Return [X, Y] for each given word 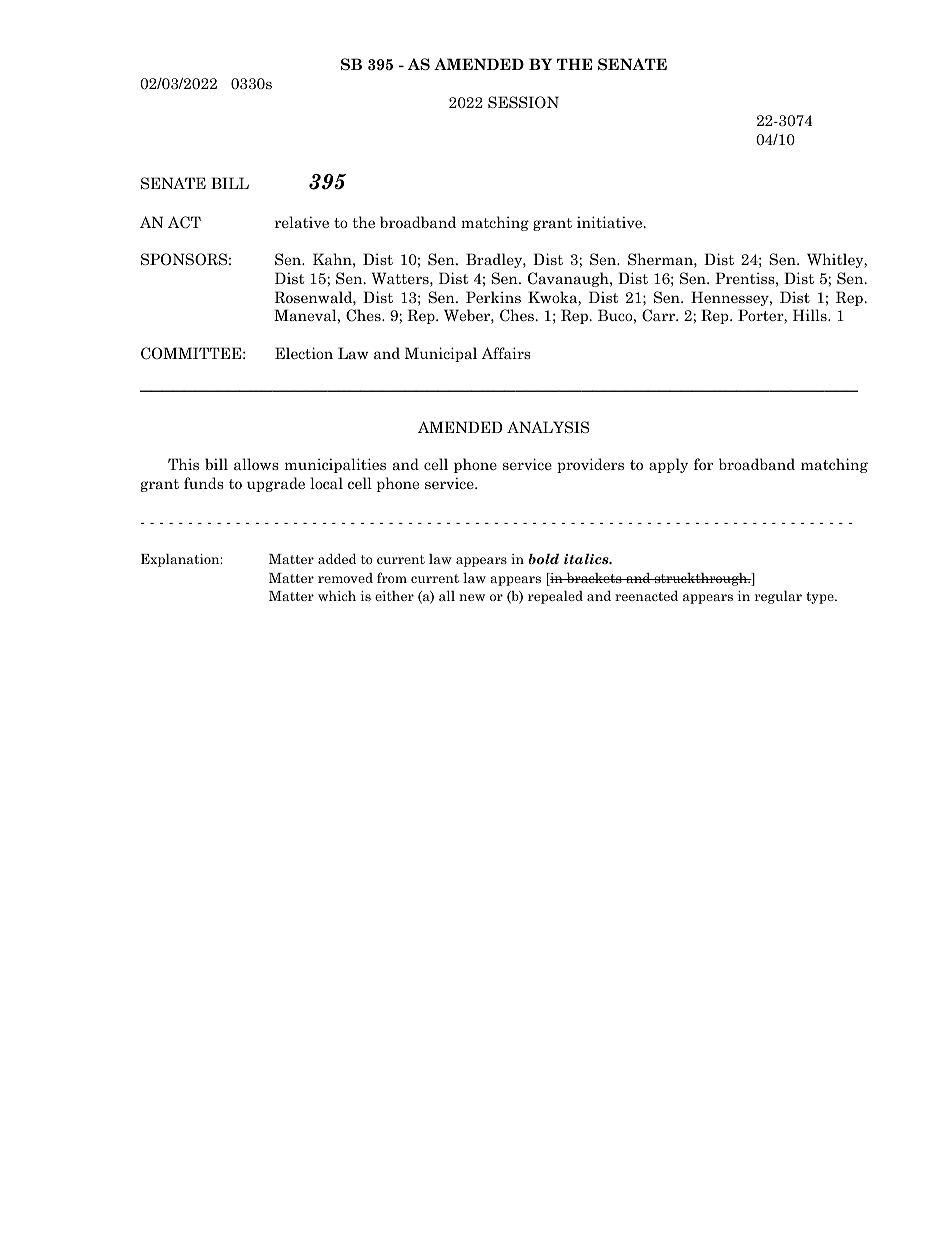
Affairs [506, 353]
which [337, 595]
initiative [611, 222]
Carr [659, 315]
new [472, 597]
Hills [811, 315]
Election [304, 353]
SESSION [523, 102]
